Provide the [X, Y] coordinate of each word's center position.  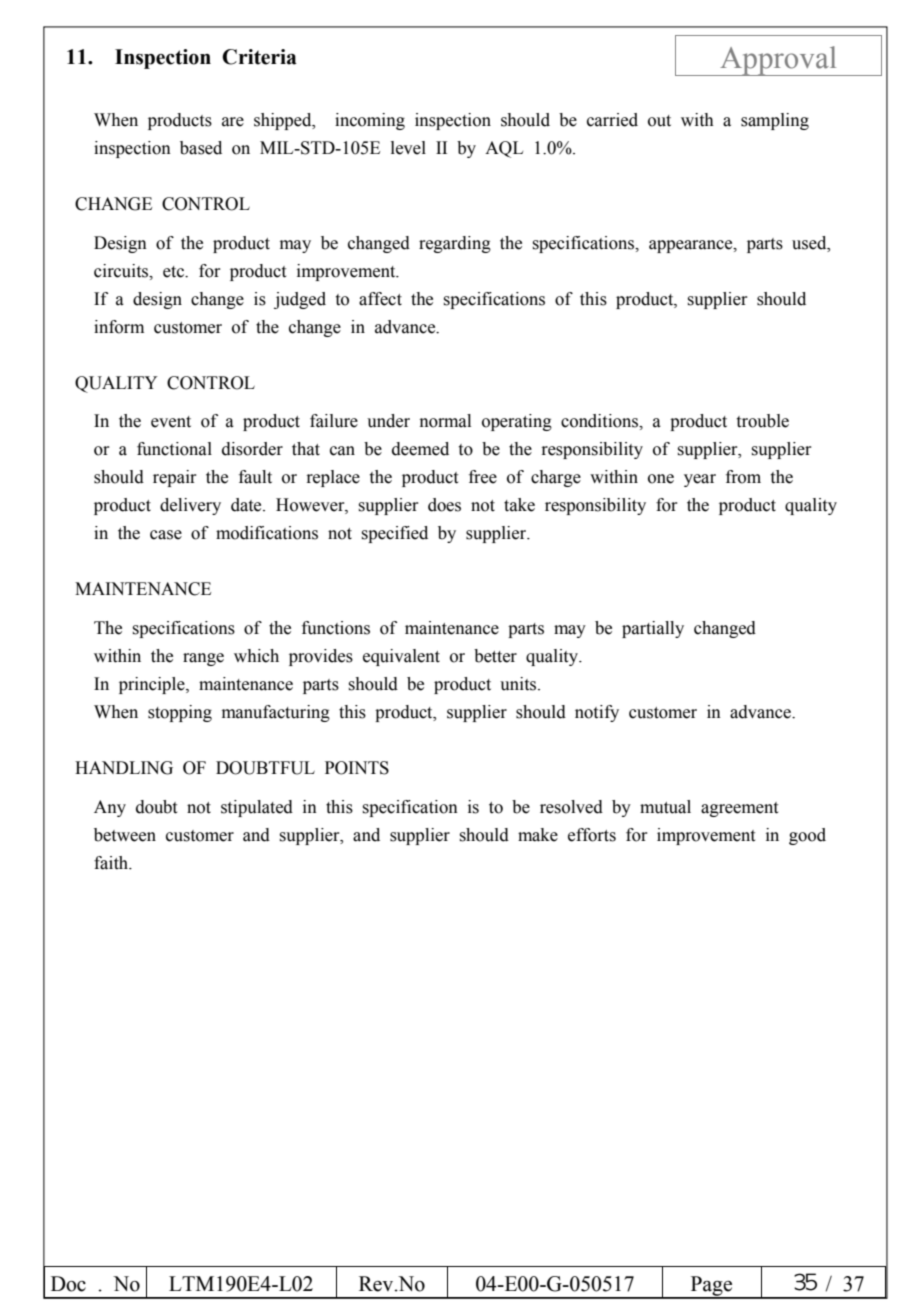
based [201, 148]
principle [153, 685]
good [807, 836]
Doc [68, 1284]
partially [653, 629]
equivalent [401, 657]
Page [711, 1287]
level [408, 148]
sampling [775, 121]
